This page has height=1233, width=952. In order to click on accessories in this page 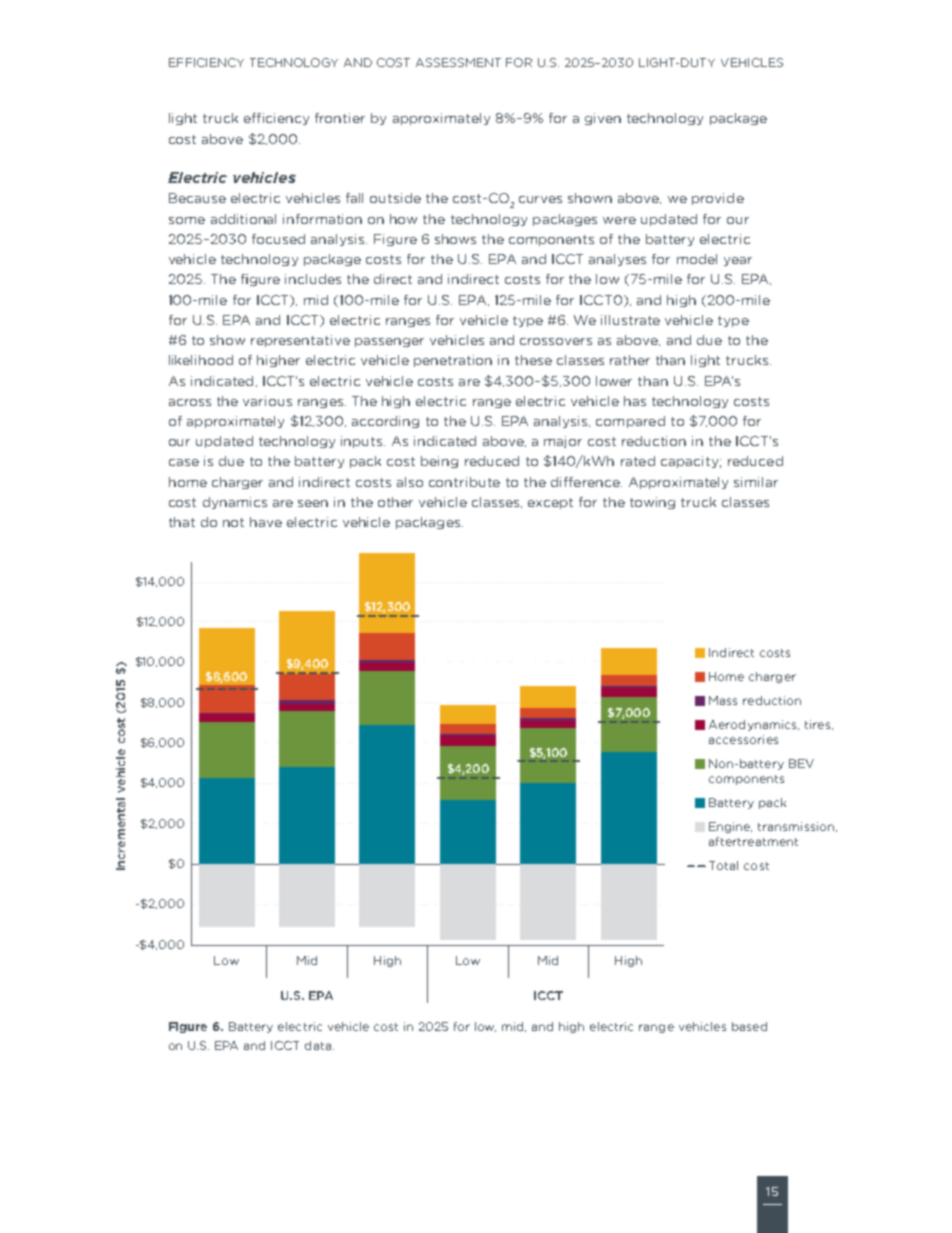, I will do `click(743, 739)`.
